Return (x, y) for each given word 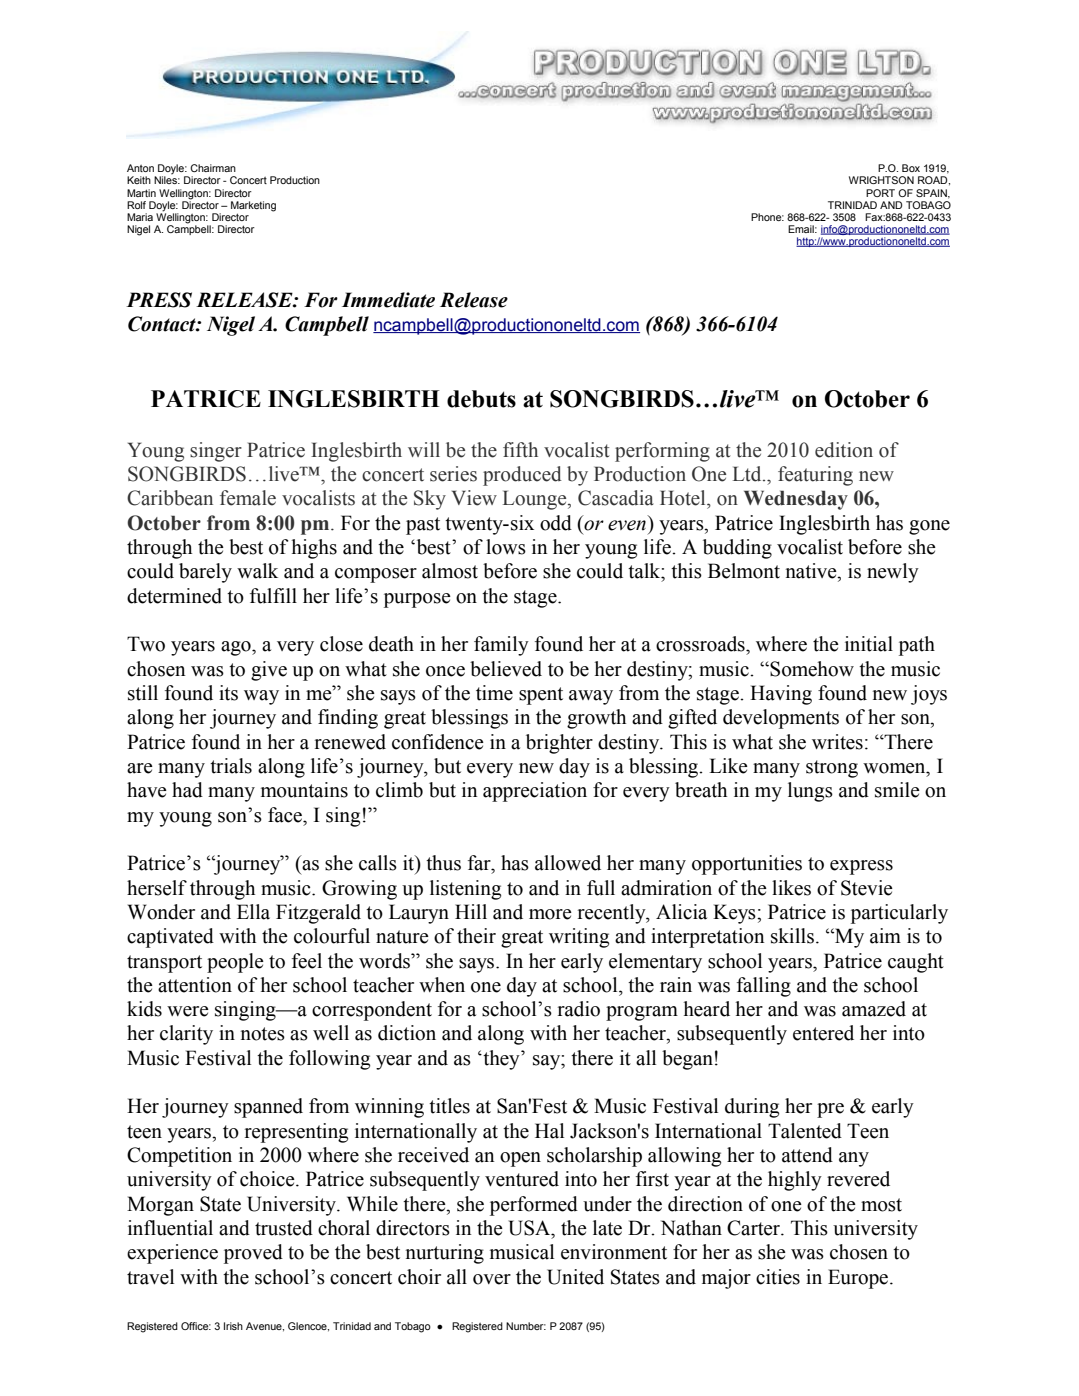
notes (263, 1034)
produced (522, 476)
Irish (233, 1326)
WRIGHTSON (881, 180)
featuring (815, 476)
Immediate (388, 300)
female (248, 498)
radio (579, 1009)
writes (837, 742)
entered (823, 1033)
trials (231, 766)
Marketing (253, 206)
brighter (559, 744)
